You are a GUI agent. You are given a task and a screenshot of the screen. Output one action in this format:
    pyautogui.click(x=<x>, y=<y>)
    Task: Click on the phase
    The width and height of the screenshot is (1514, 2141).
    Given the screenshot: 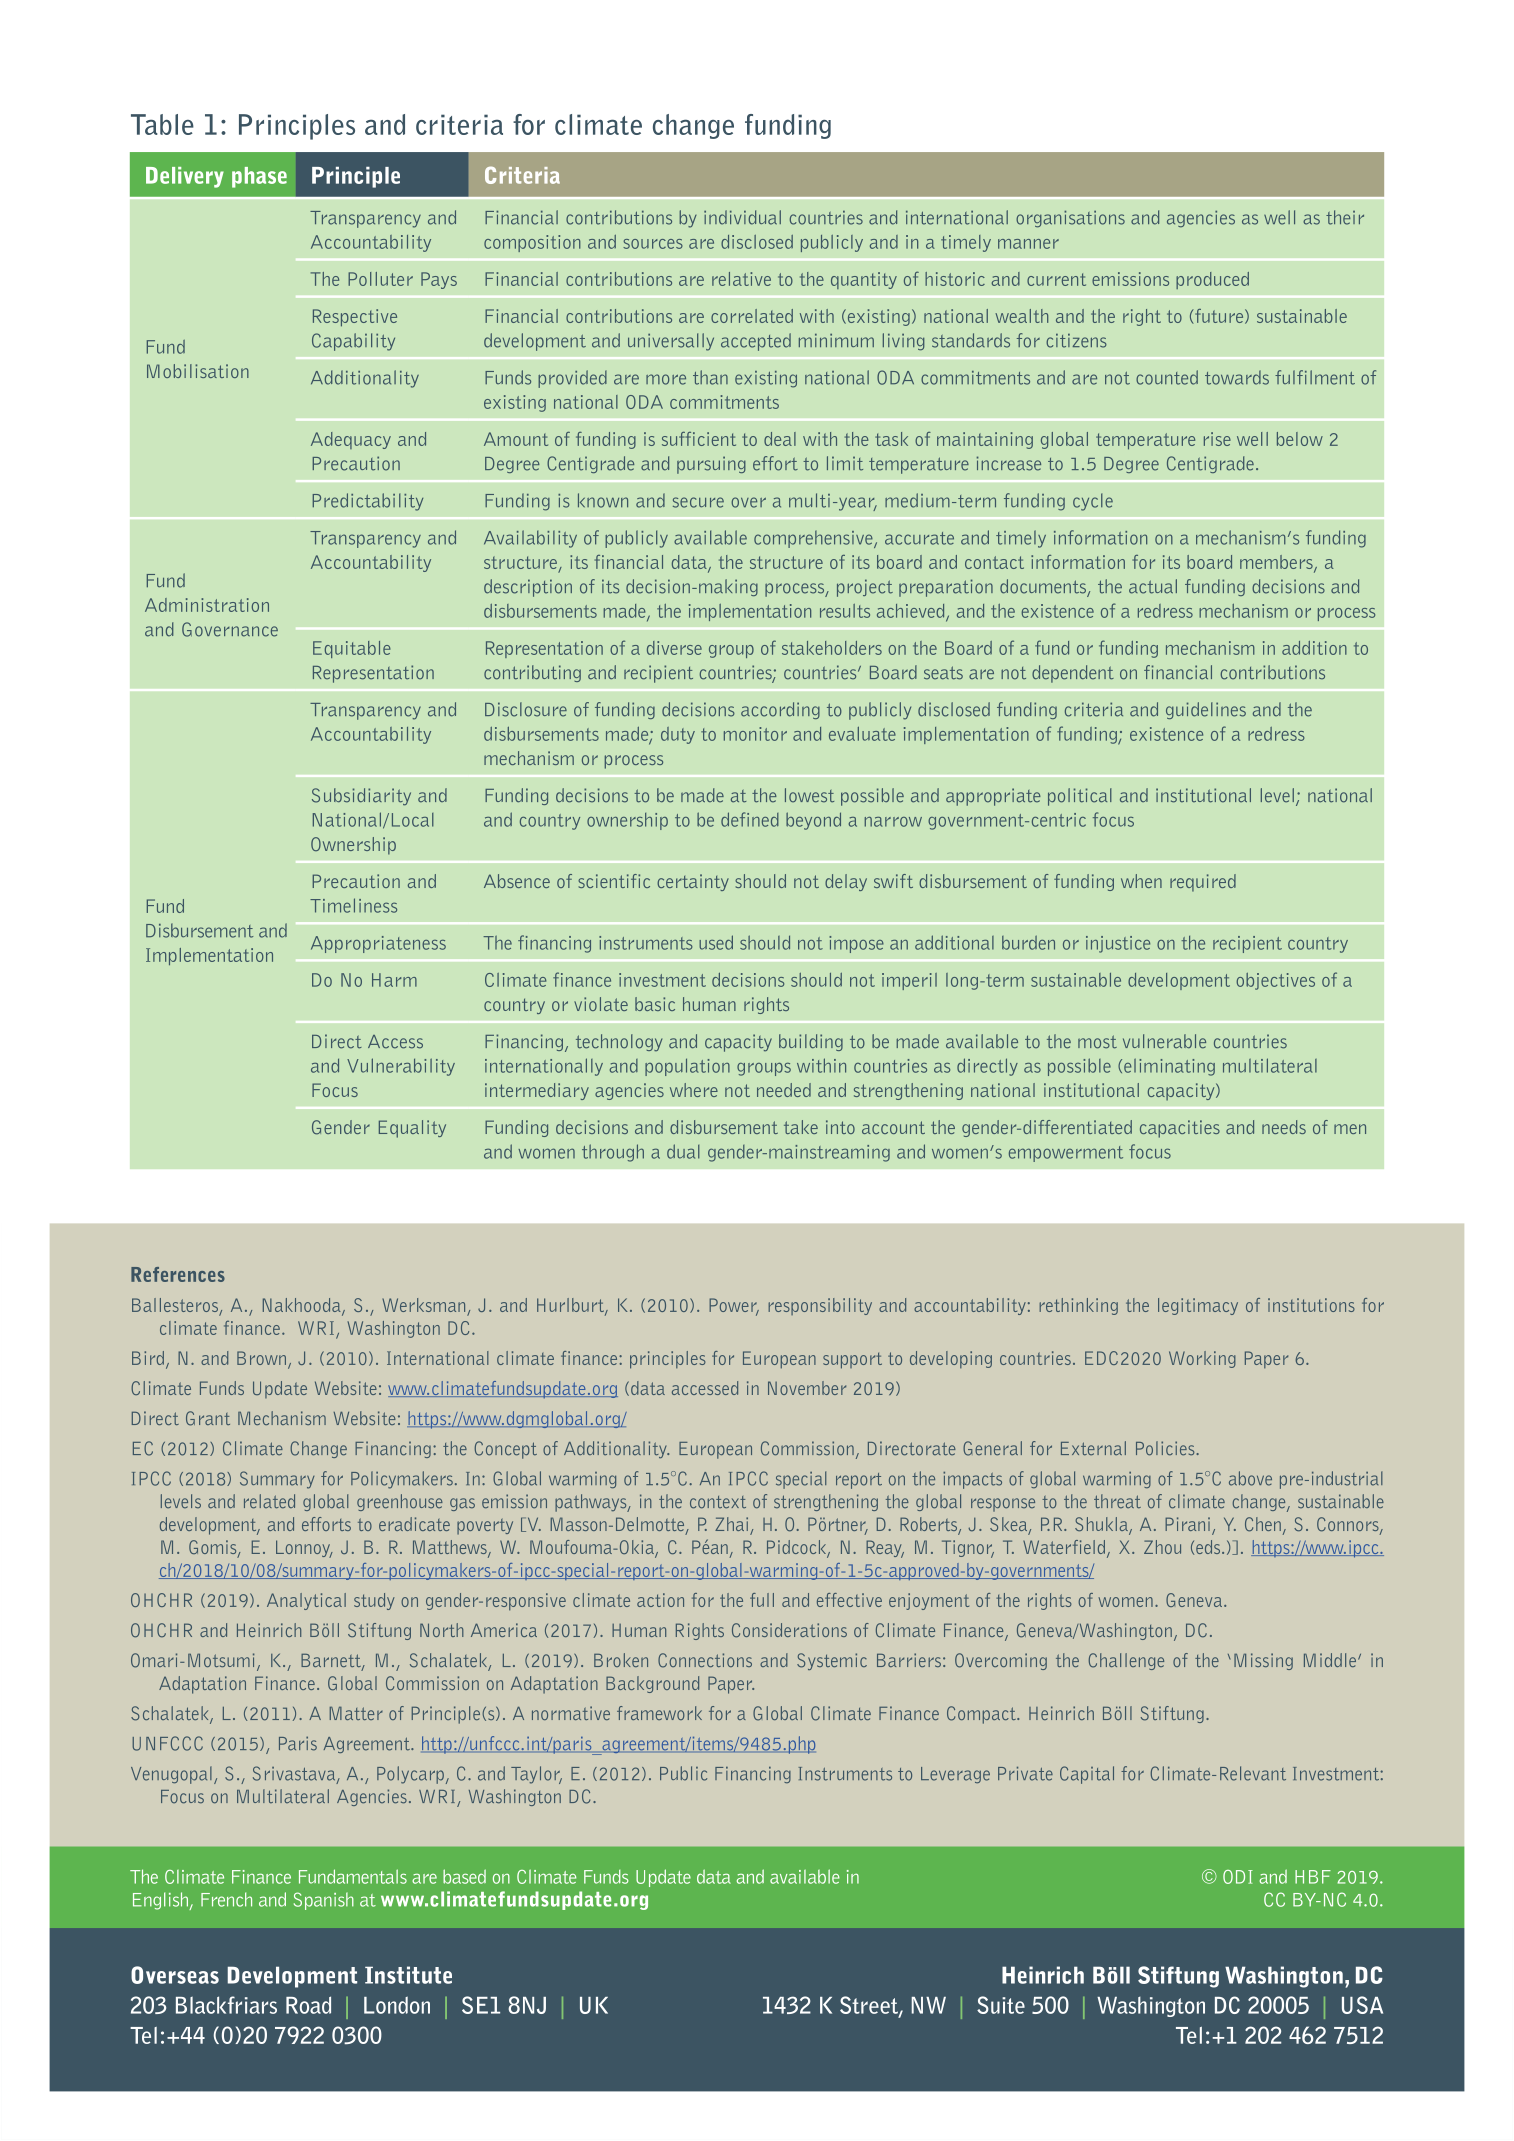 What is the action you would take?
    pyautogui.click(x=259, y=177)
